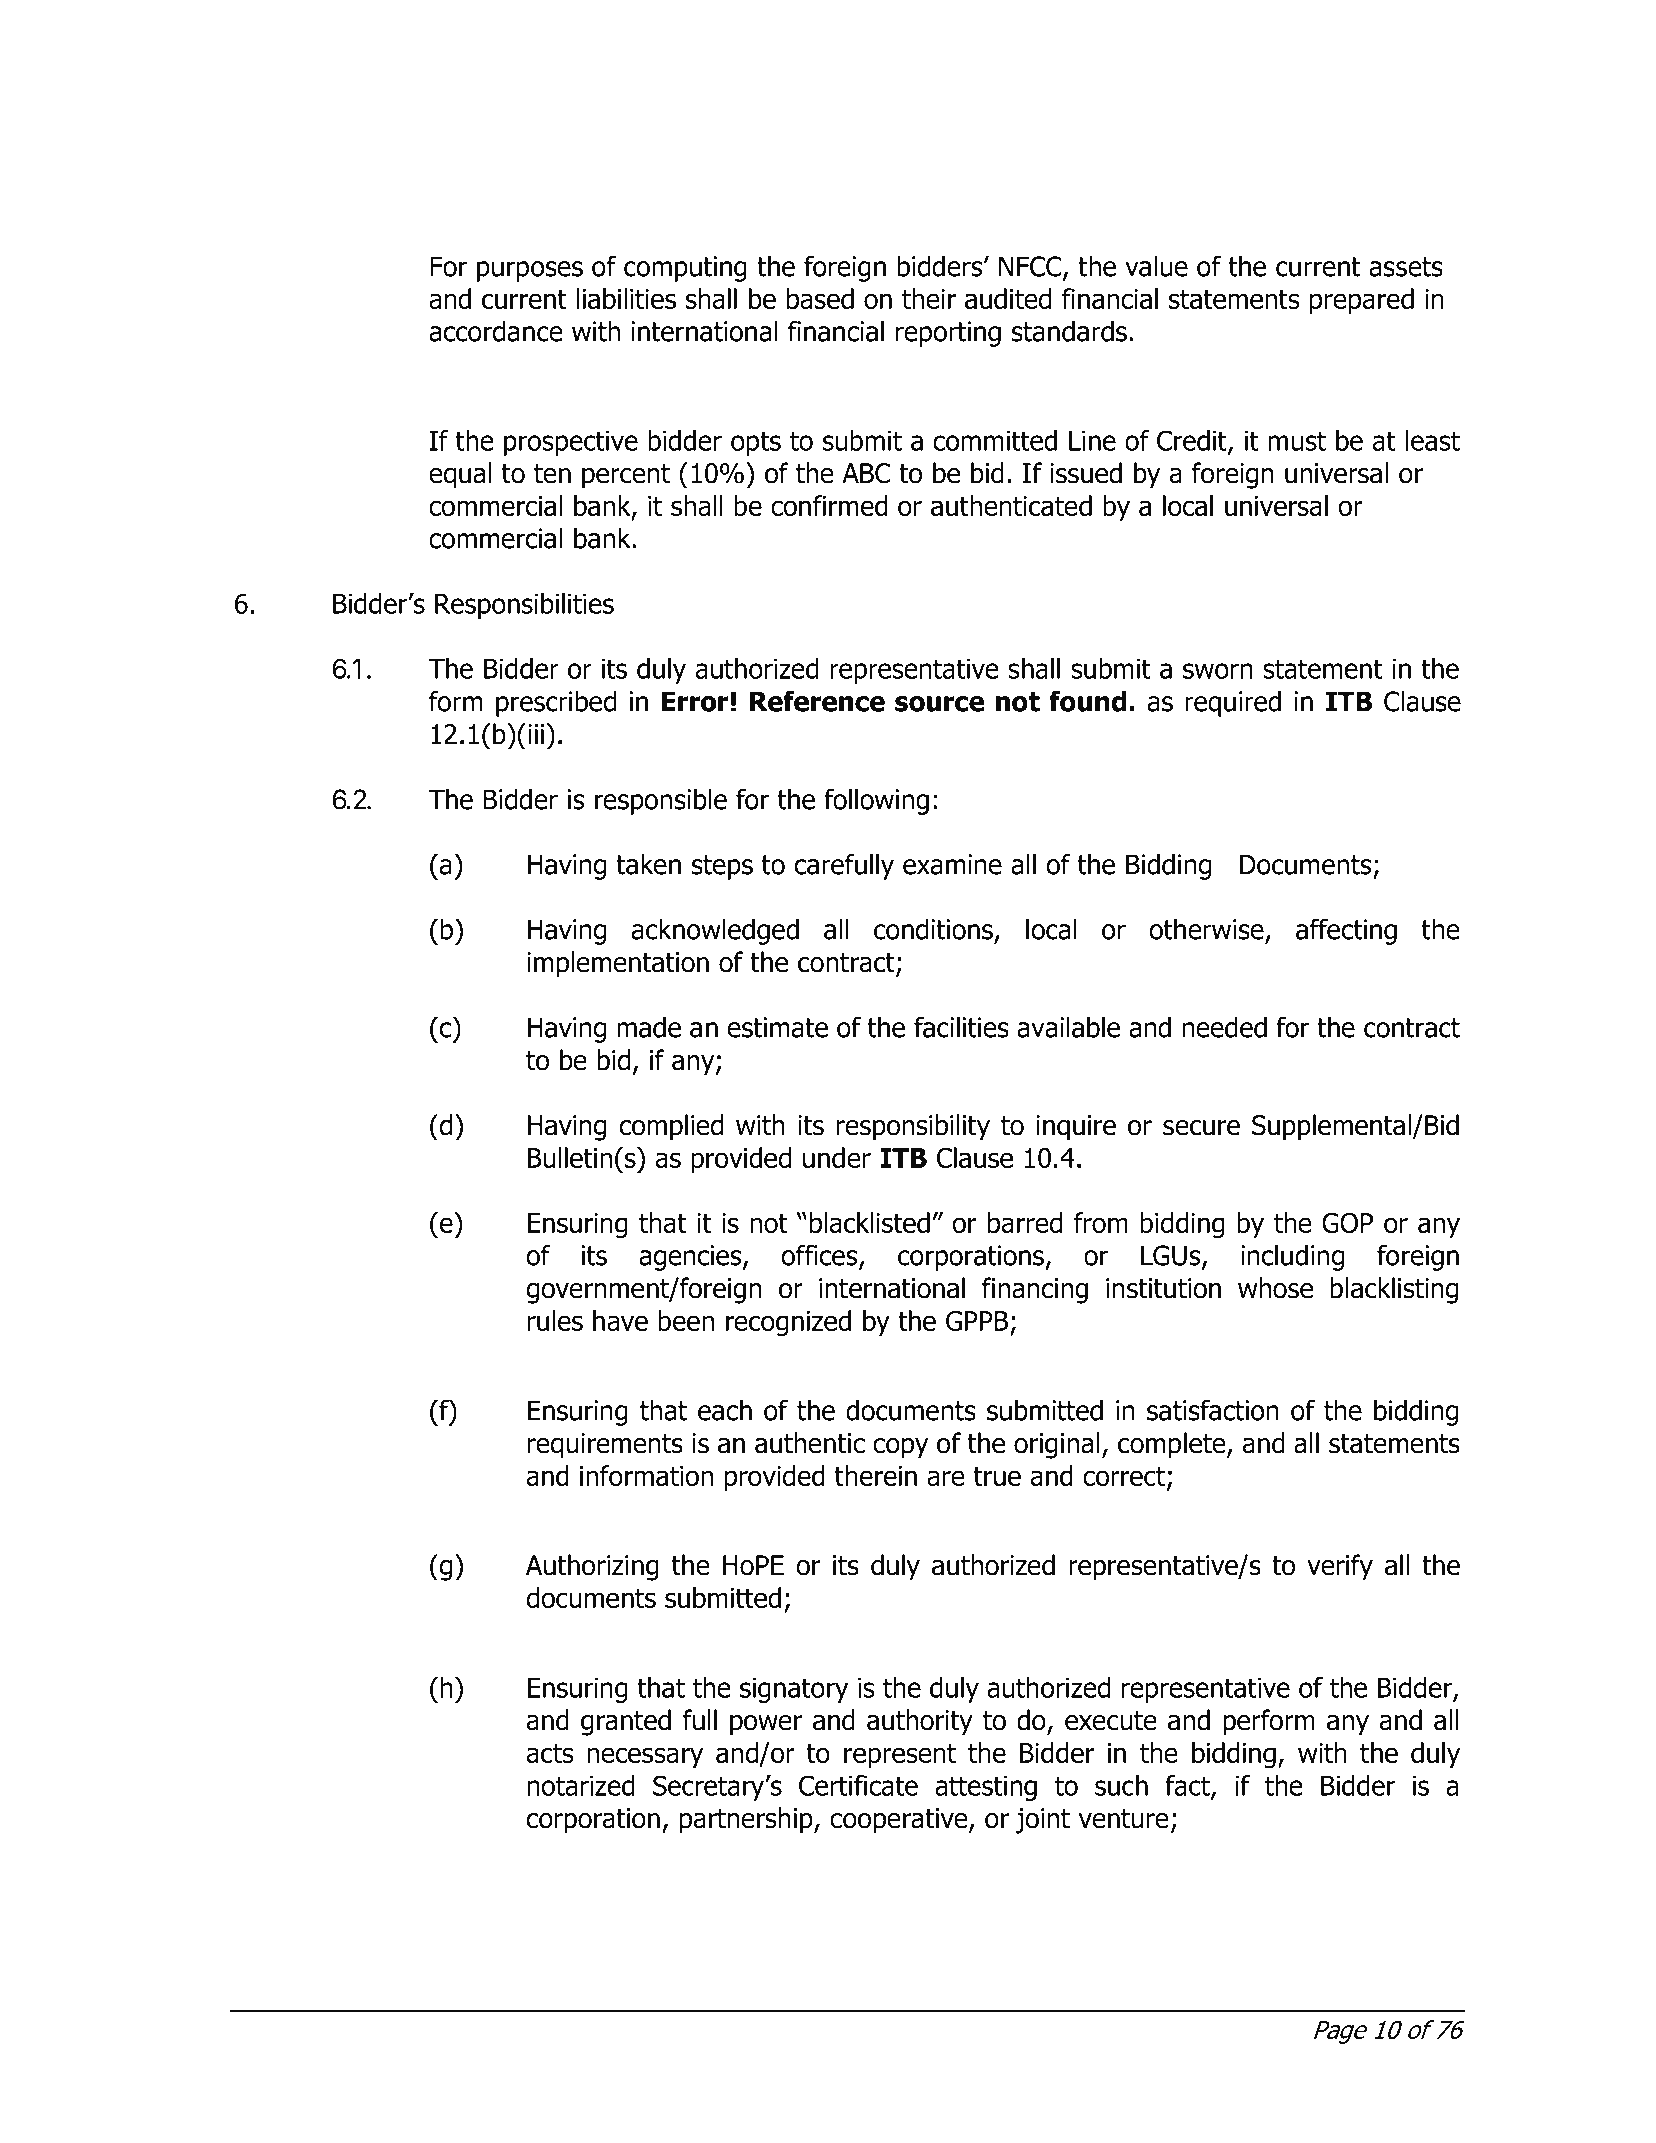 This page has height=2143, width=1656. I want to click on prescribed, so click(556, 703).
